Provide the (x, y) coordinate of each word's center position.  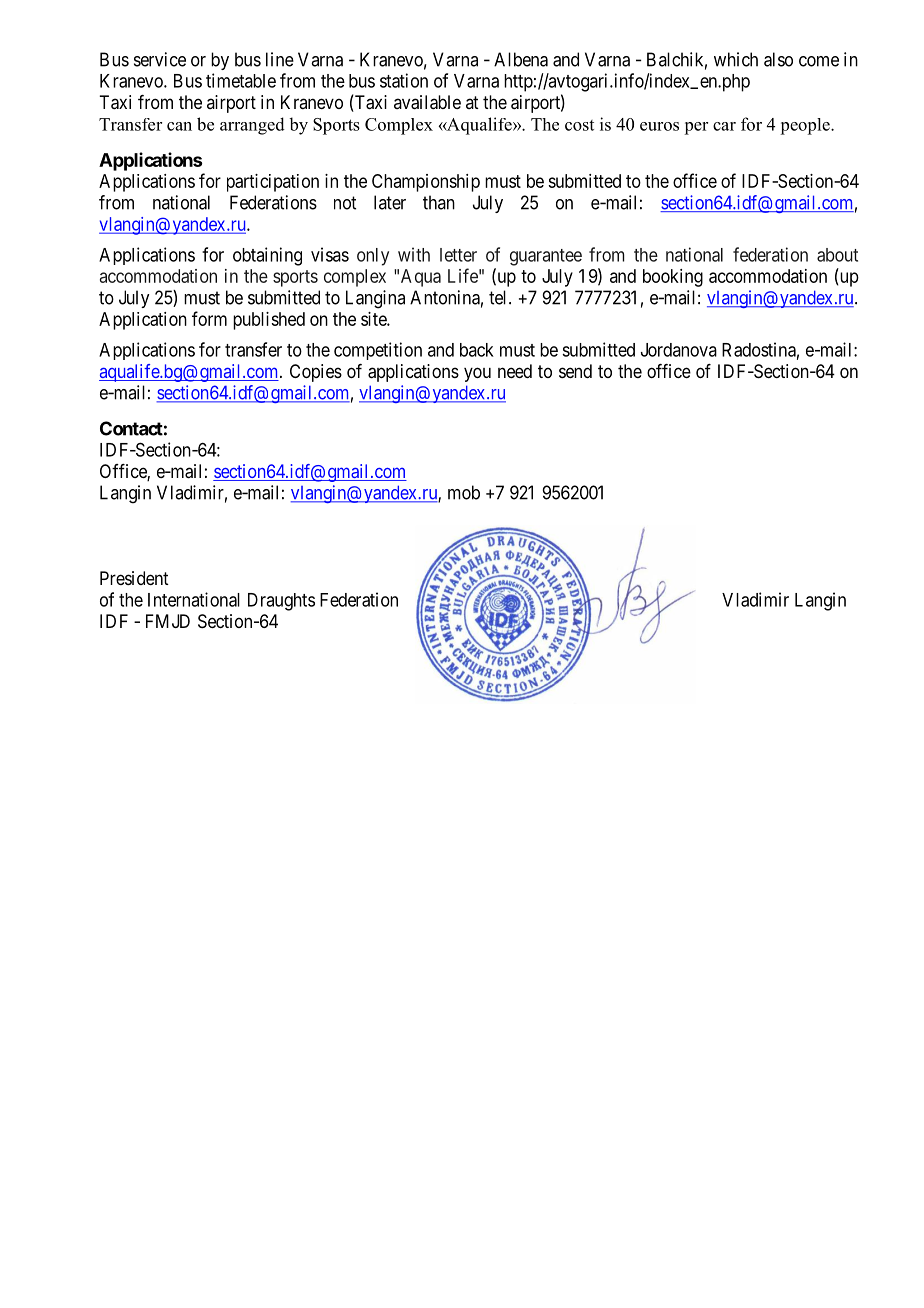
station (404, 80)
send (575, 371)
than (439, 202)
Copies (316, 373)
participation (273, 183)
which (736, 59)
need (515, 371)
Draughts (281, 602)
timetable (241, 80)
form (209, 318)
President (134, 578)
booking (673, 278)
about (837, 255)
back (477, 350)
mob (464, 492)
